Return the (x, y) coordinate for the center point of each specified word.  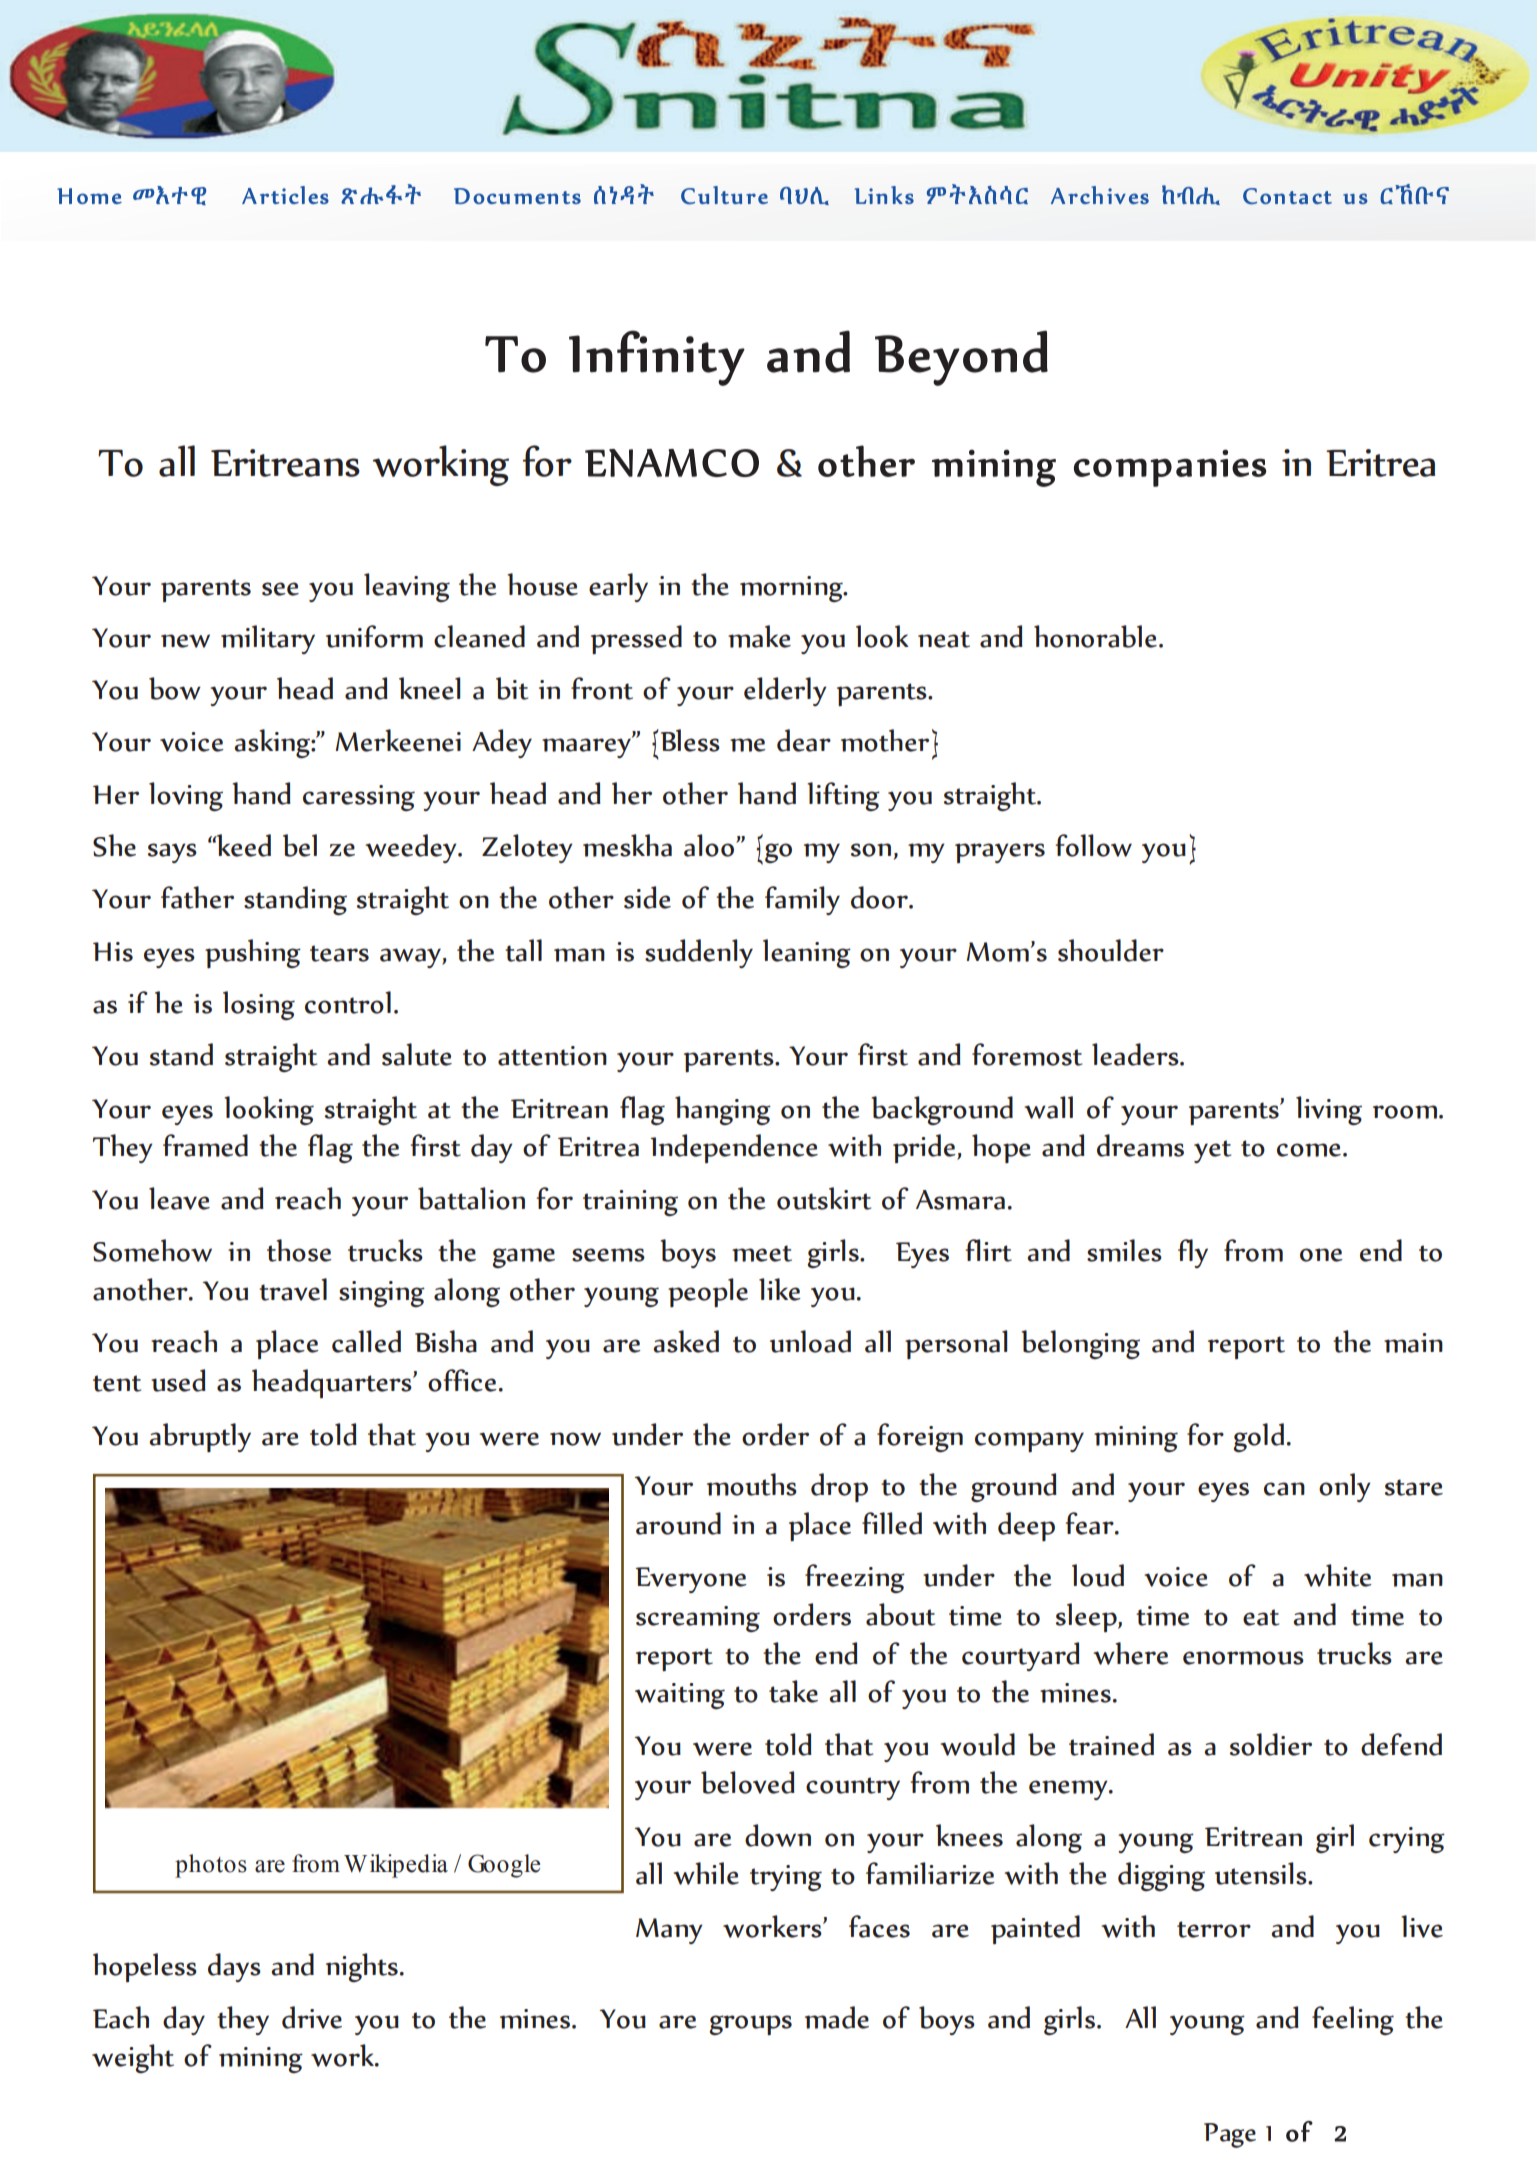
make (759, 636)
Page (1230, 2135)
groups (750, 2025)
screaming (698, 1619)
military (268, 639)
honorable (1095, 636)
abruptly (200, 1437)
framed (205, 1145)
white (1338, 1575)
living (1329, 1110)
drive (312, 2017)
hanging (723, 1110)
